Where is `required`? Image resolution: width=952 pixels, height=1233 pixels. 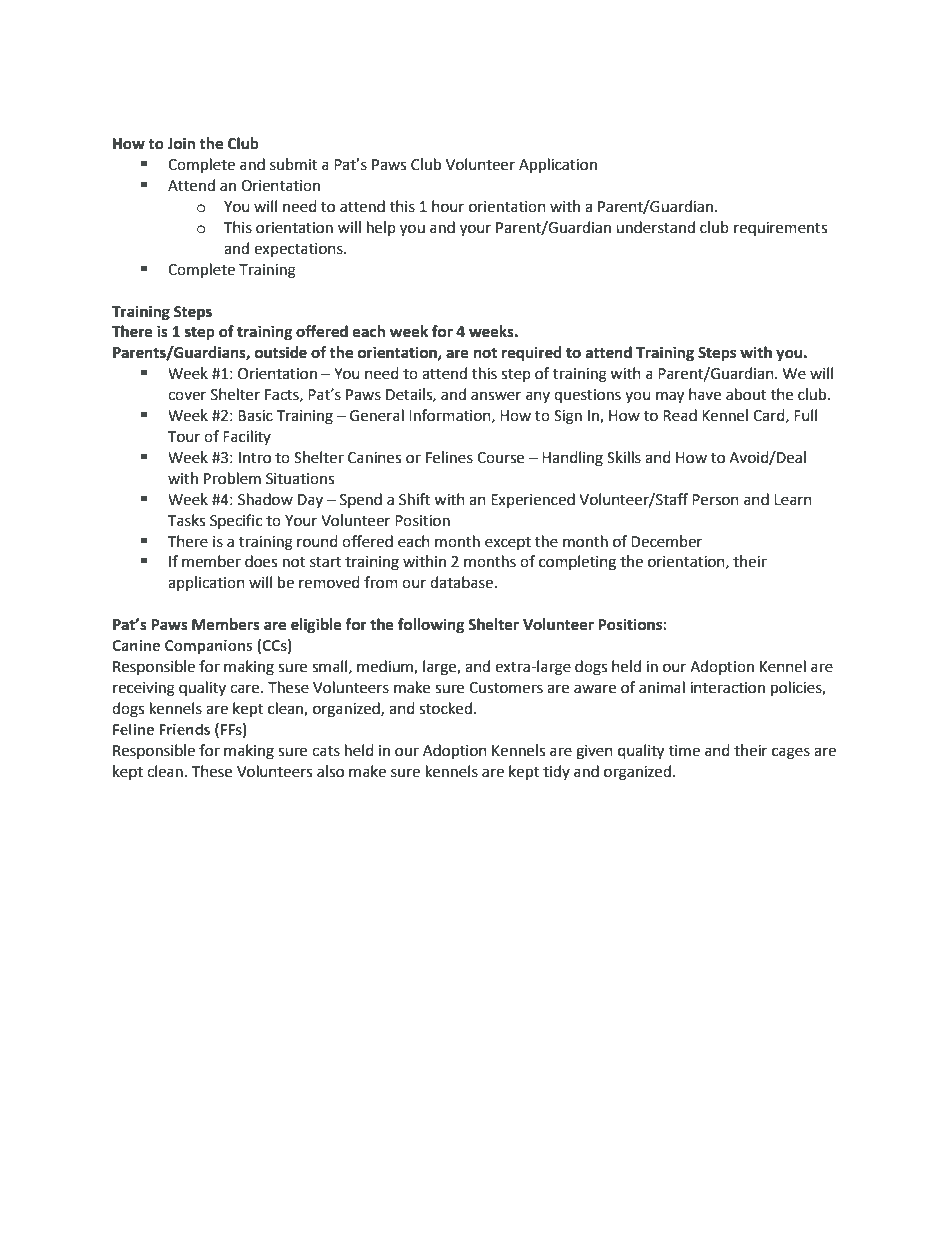 required is located at coordinates (532, 354).
